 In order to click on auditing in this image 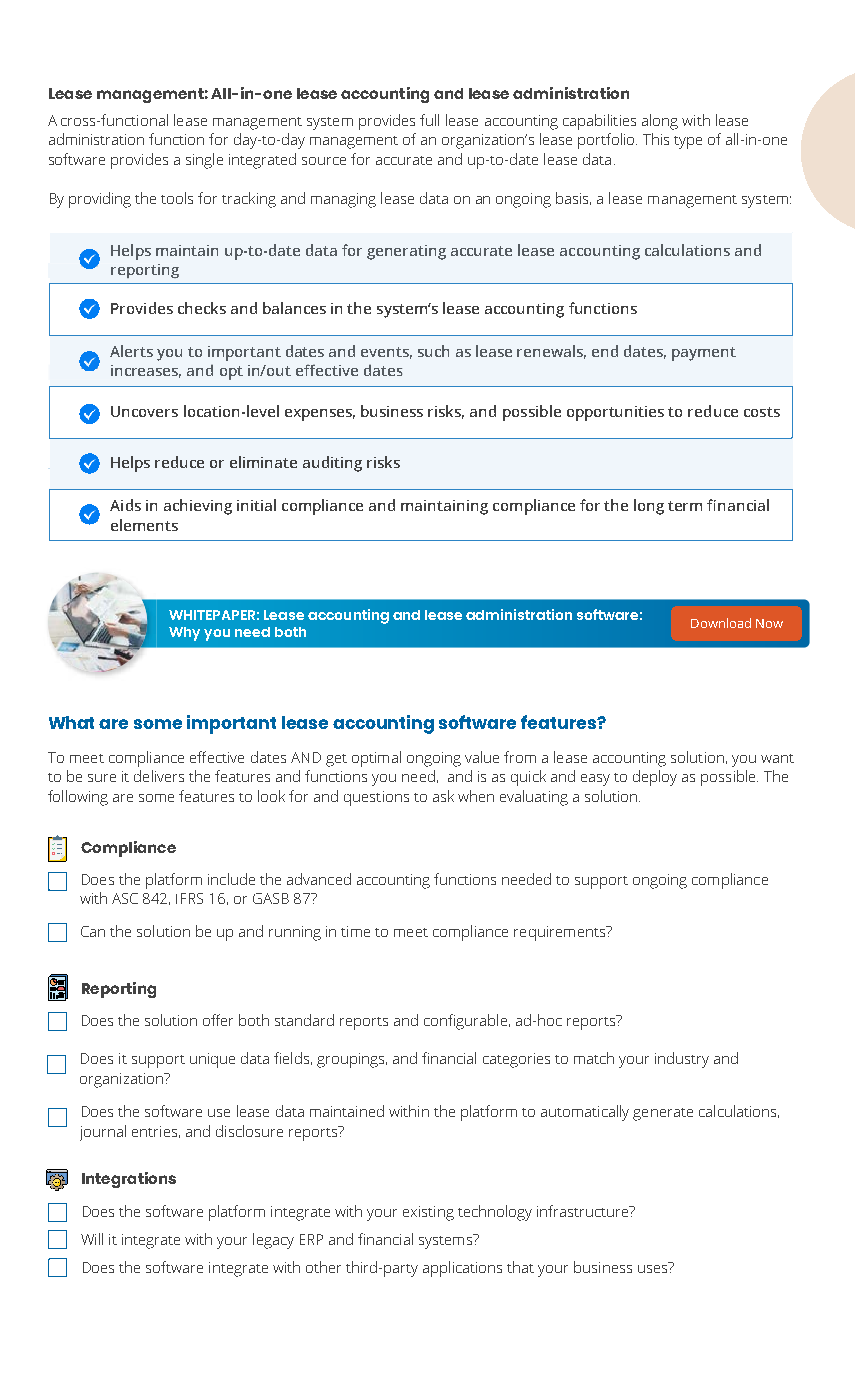, I will do `click(332, 464)`.
